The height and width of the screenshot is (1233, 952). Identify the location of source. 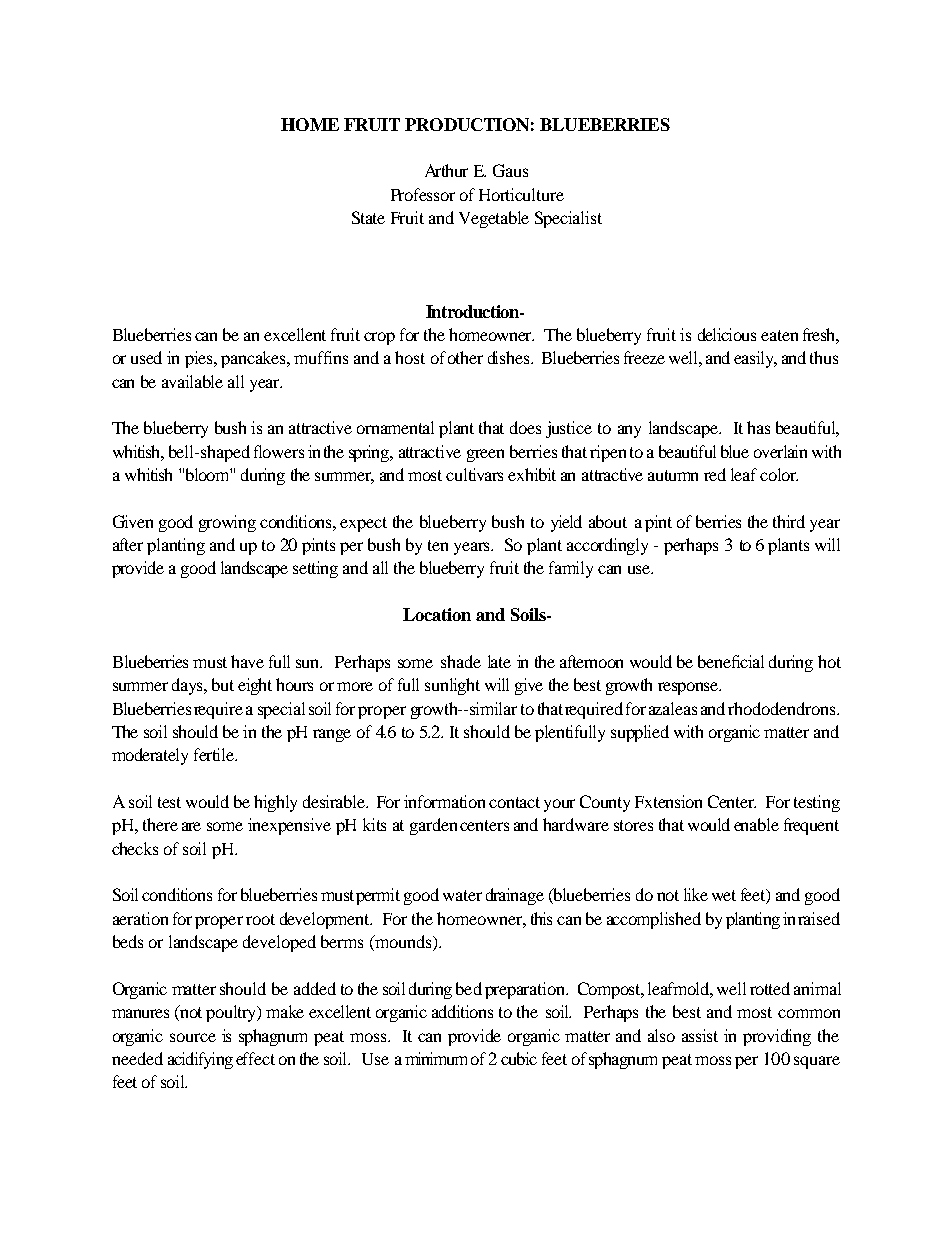
(193, 1037).
